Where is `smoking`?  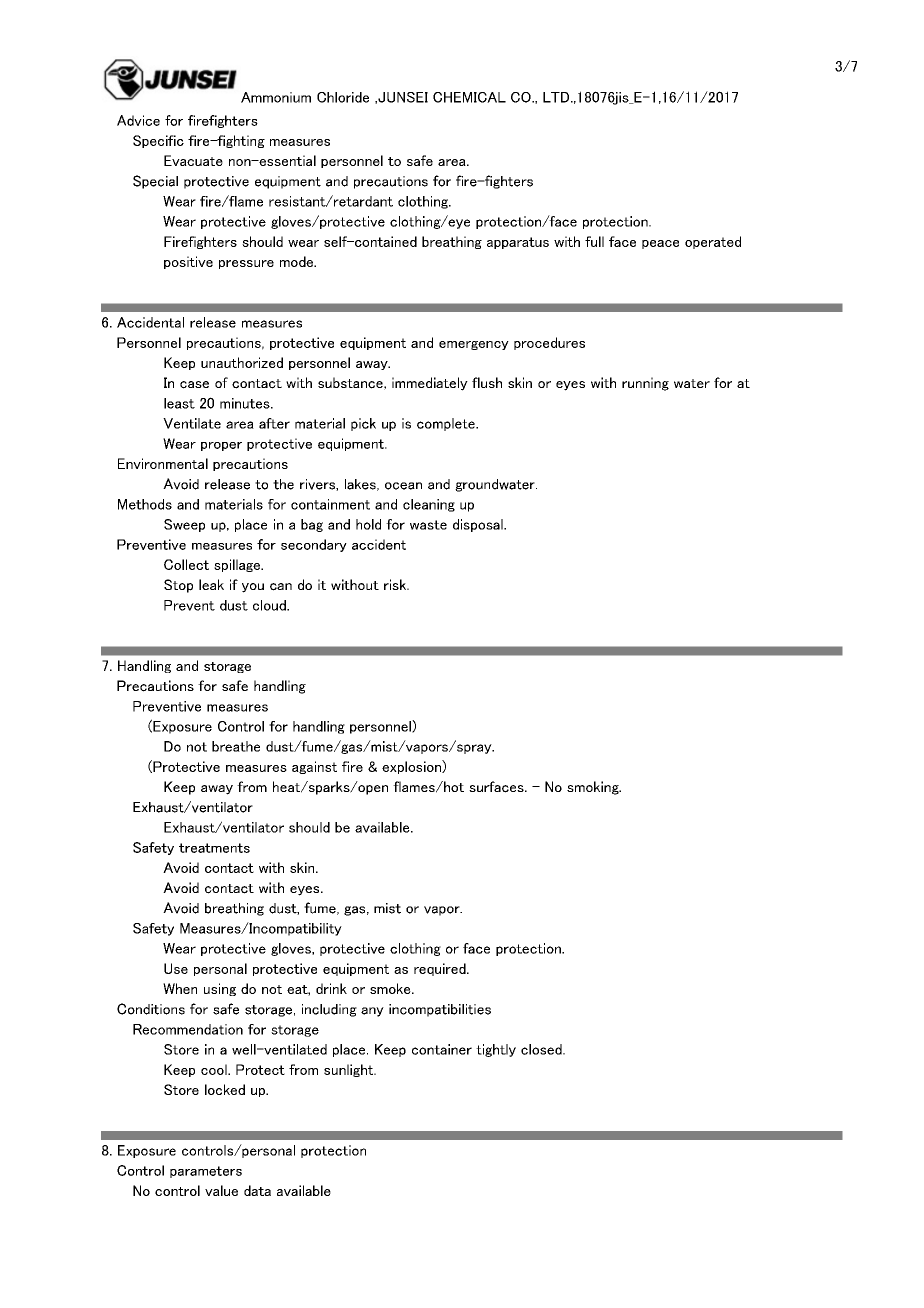 smoking is located at coordinates (594, 788).
